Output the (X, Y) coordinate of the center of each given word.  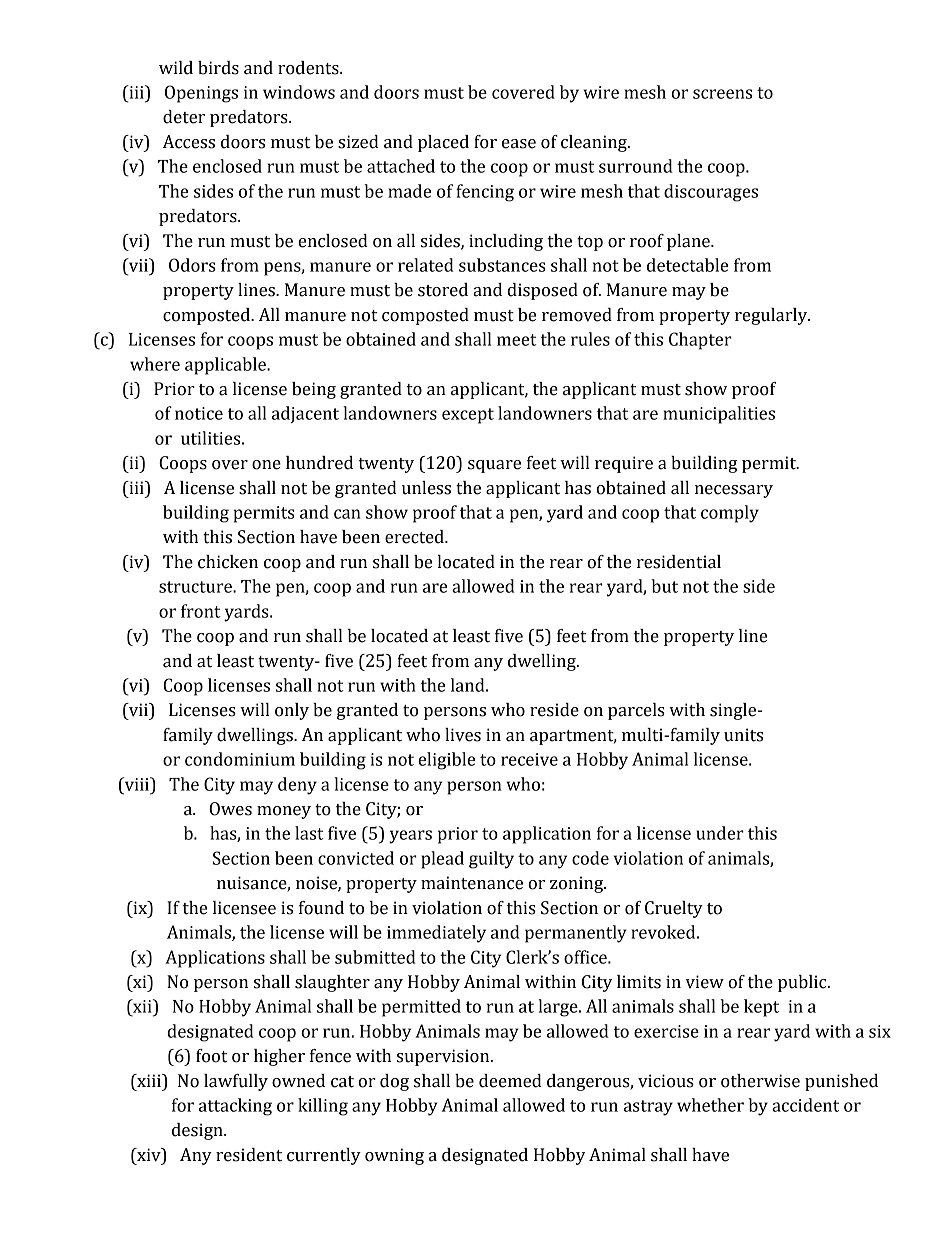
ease (519, 144)
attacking (235, 1107)
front (201, 611)
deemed (510, 1081)
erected (415, 537)
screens (722, 94)
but (664, 586)
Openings (201, 94)
